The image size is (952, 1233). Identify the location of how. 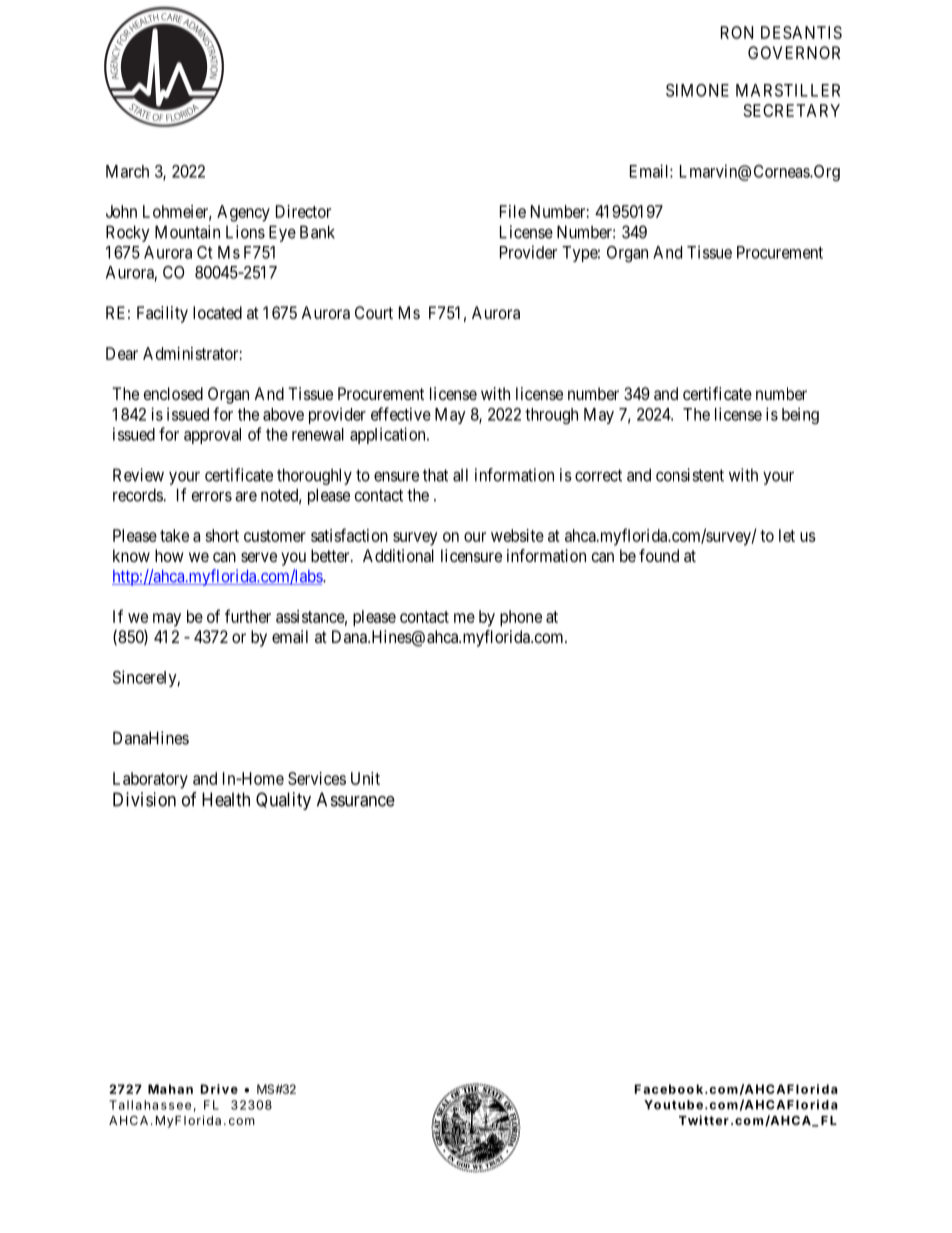
(169, 555).
